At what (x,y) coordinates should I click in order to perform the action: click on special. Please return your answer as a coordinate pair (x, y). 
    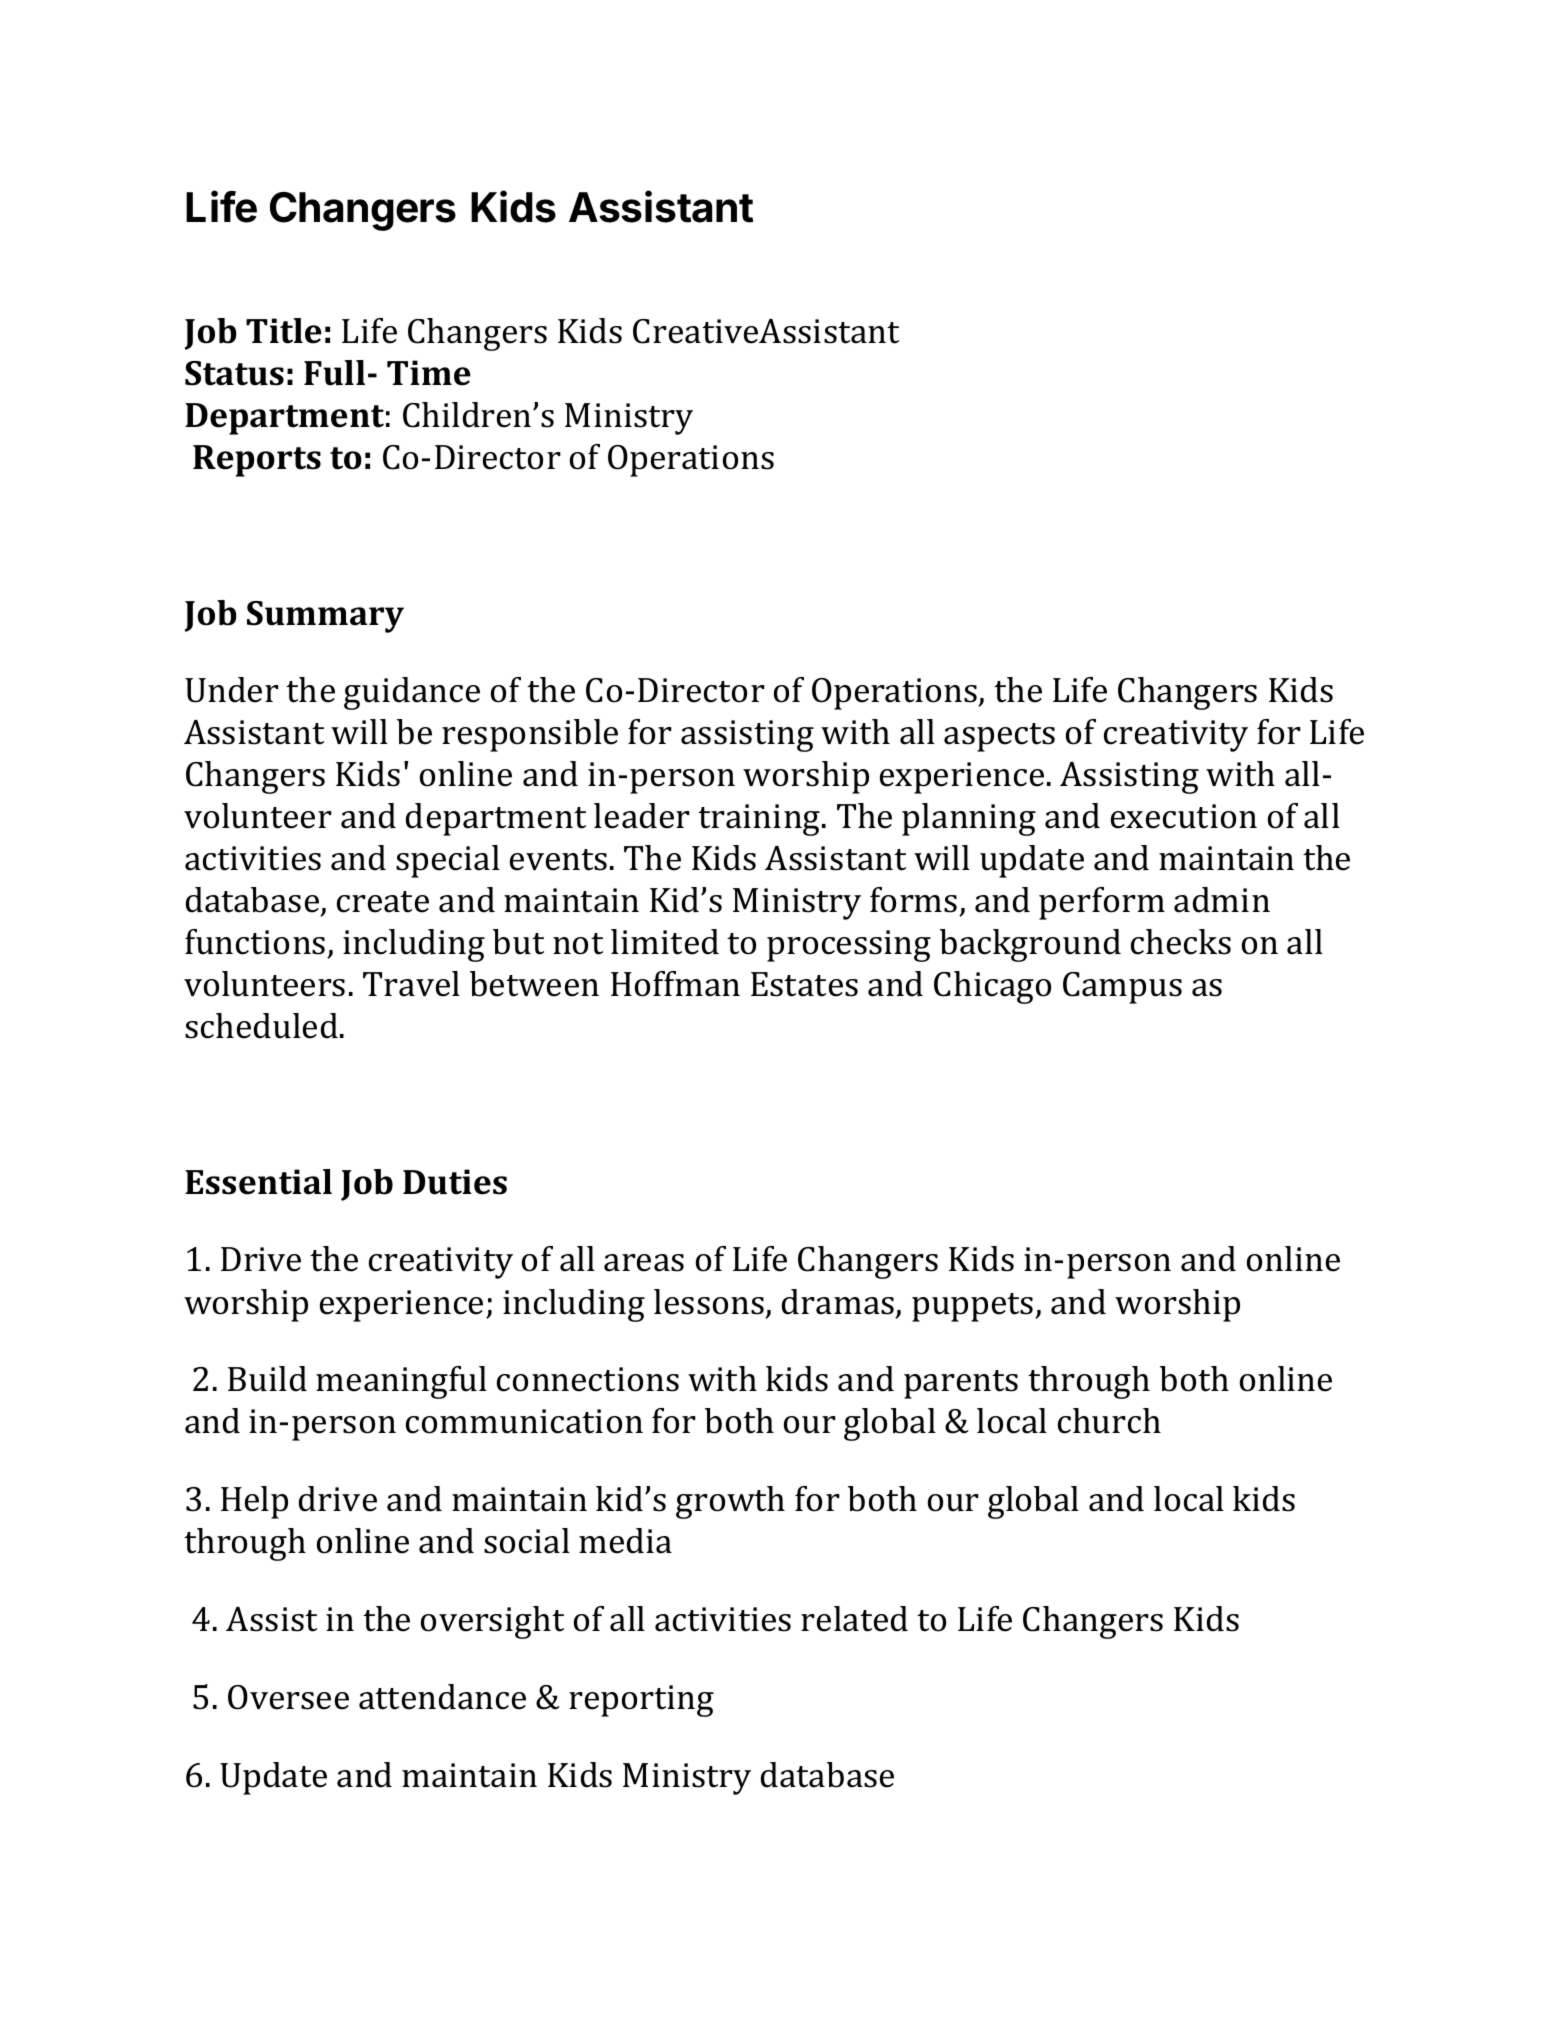
    Looking at the image, I should click on (448, 861).
